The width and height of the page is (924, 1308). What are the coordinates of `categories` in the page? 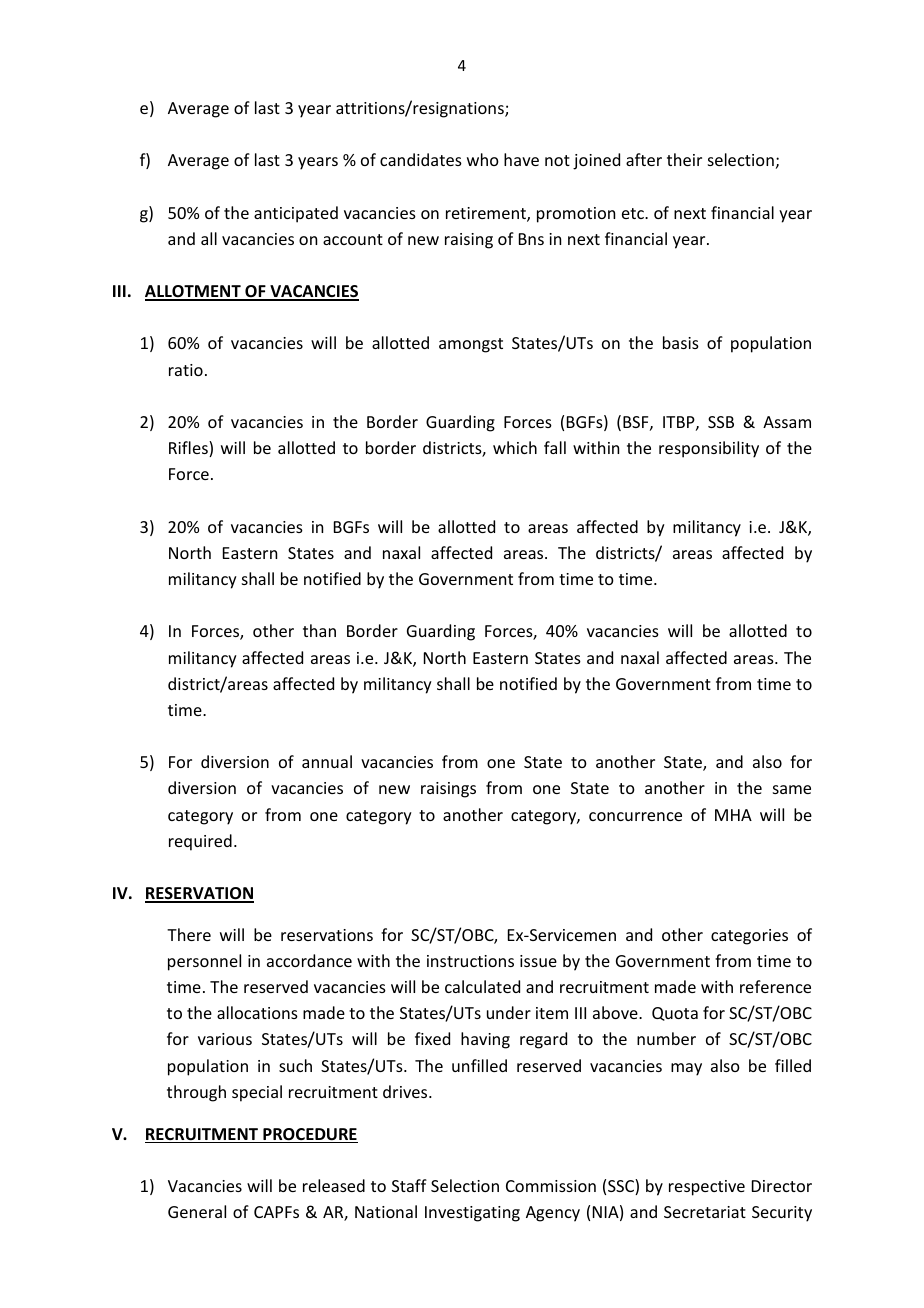 It's located at (749, 937).
